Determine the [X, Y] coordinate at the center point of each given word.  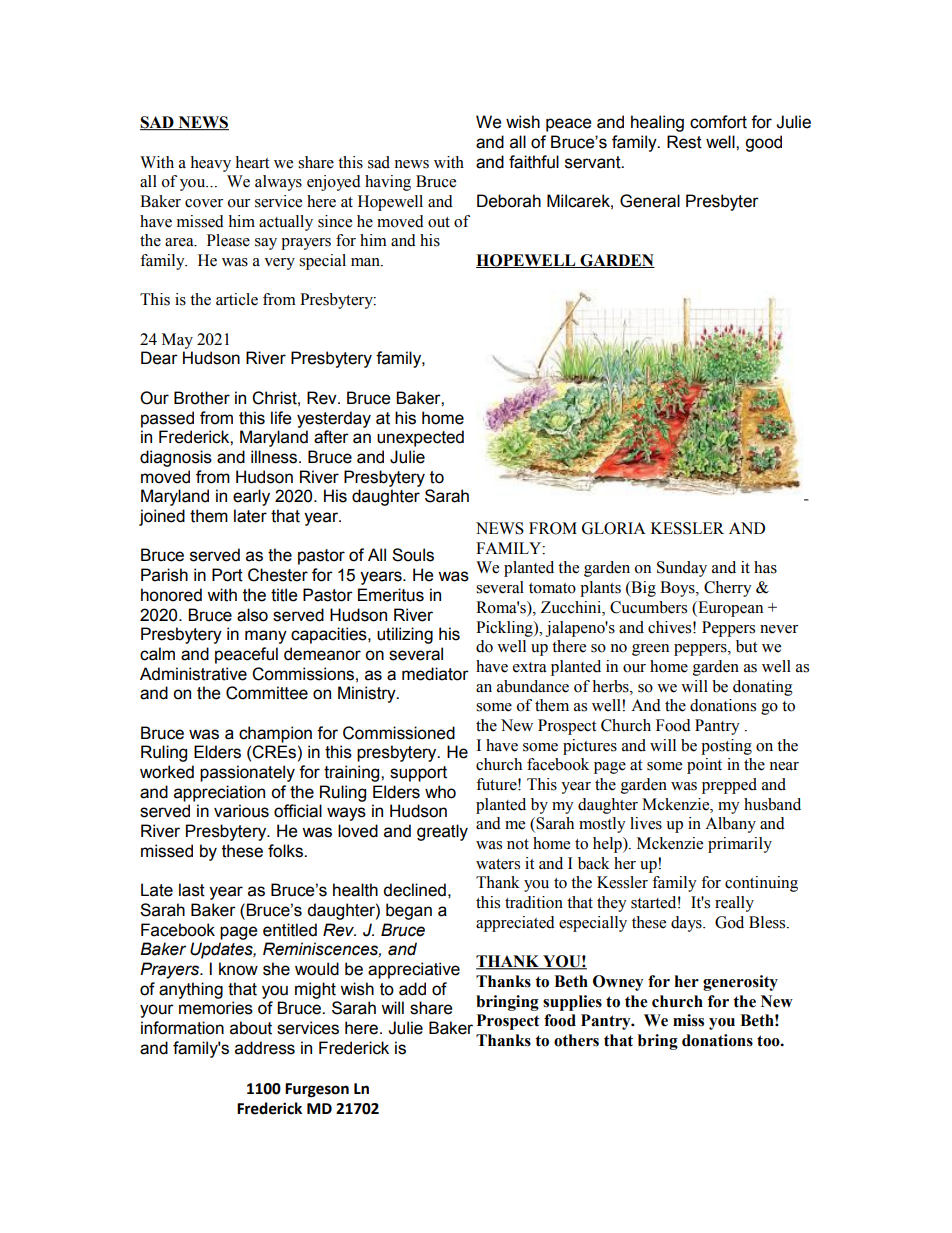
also [252, 615]
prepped [729, 786]
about [251, 1028]
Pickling [505, 629]
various [241, 811]
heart [252, 162]
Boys [678, 589]
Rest [684, 142]
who [440, 792]
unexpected [420, 438]
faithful [534, 162]
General [650, 201]
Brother [202, 398]
